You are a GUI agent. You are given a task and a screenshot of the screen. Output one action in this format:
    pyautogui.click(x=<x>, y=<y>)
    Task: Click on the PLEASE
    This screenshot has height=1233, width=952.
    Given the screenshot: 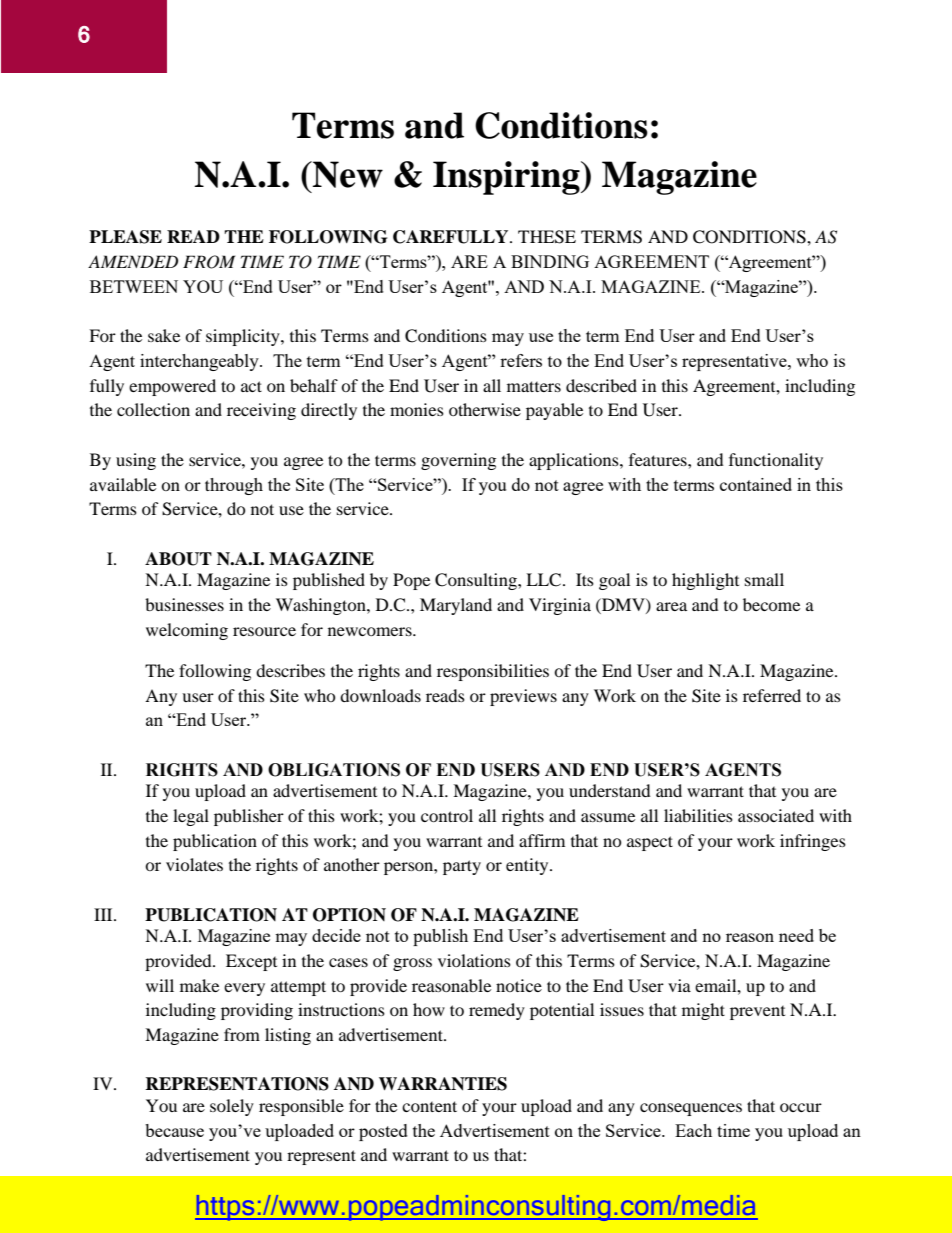 What is the action you would take?
    pyautogui.click(x=125, y=237)
